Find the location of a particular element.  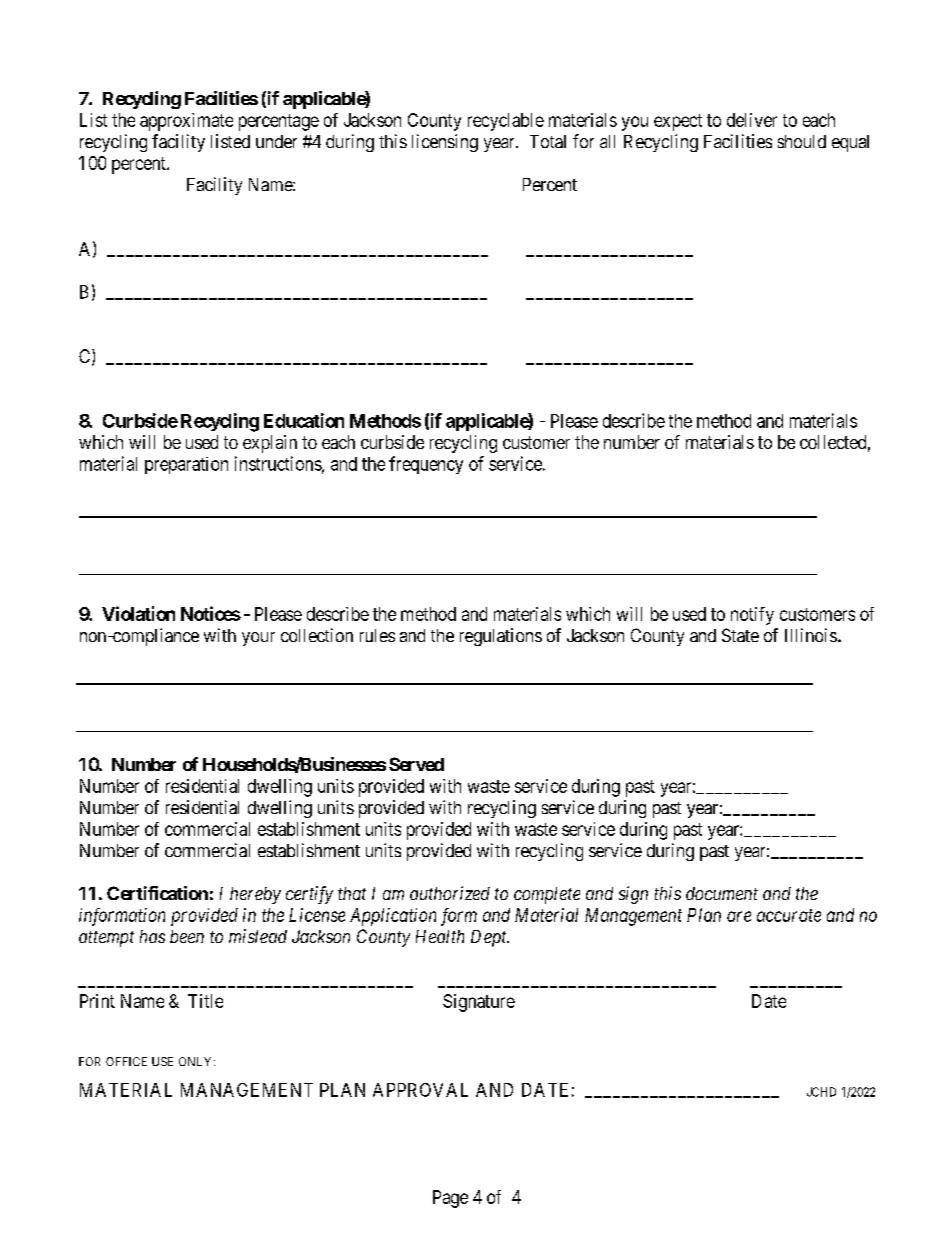

regulations is located at coordinates (501, 637).
